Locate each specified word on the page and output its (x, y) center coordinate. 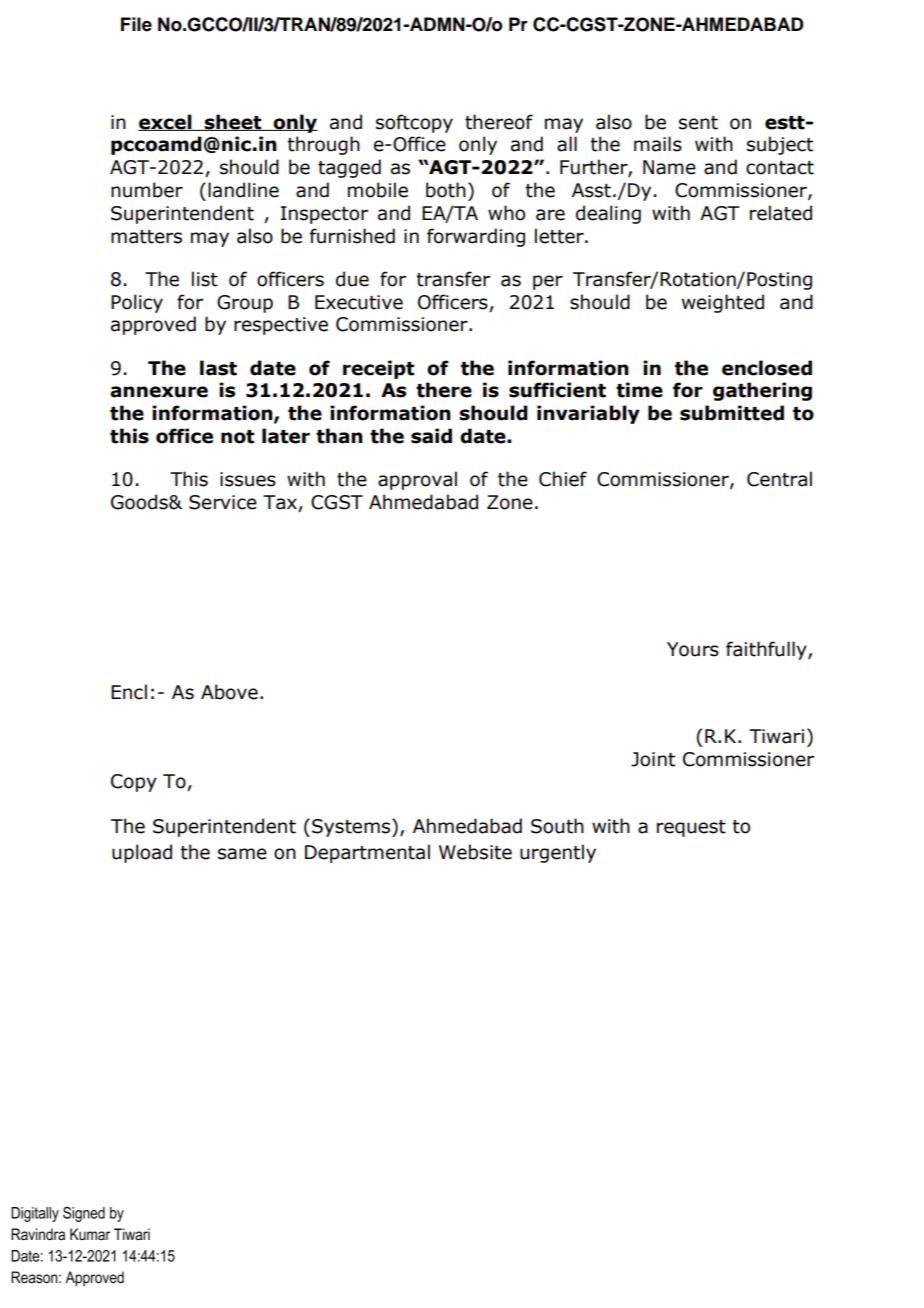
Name (669, 167)
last (218, 368)
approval (417, 480)
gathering (762, 391)
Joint (653, 759)
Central (779, 479)
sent (698, 123)
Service (223, 502)
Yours (693, 649)
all (567, 144)
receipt (379, 369)
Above (229, 692)
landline (243, 190)
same (242, 854)
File (136, 24)
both (446, 190)
